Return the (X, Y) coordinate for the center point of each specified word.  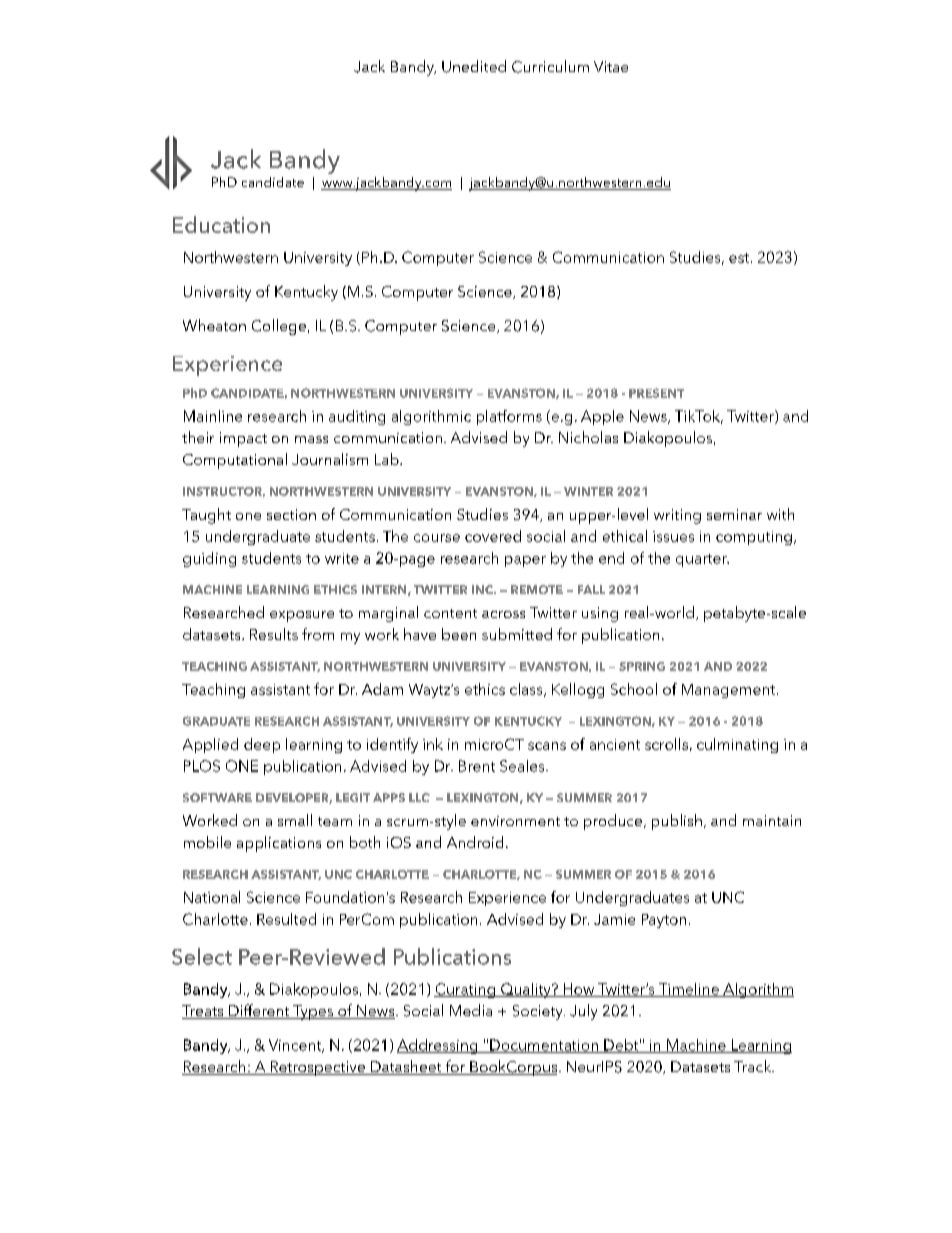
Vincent (296, 1046)
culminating (737, 745)
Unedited (474, 66)
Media (471, 1010)
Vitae (611, 66)
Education (221, 224)
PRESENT (656, 393)
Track (754, 1066)
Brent (477, 766)
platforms (509, 417)
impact (243, 439)
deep (262, 745)
